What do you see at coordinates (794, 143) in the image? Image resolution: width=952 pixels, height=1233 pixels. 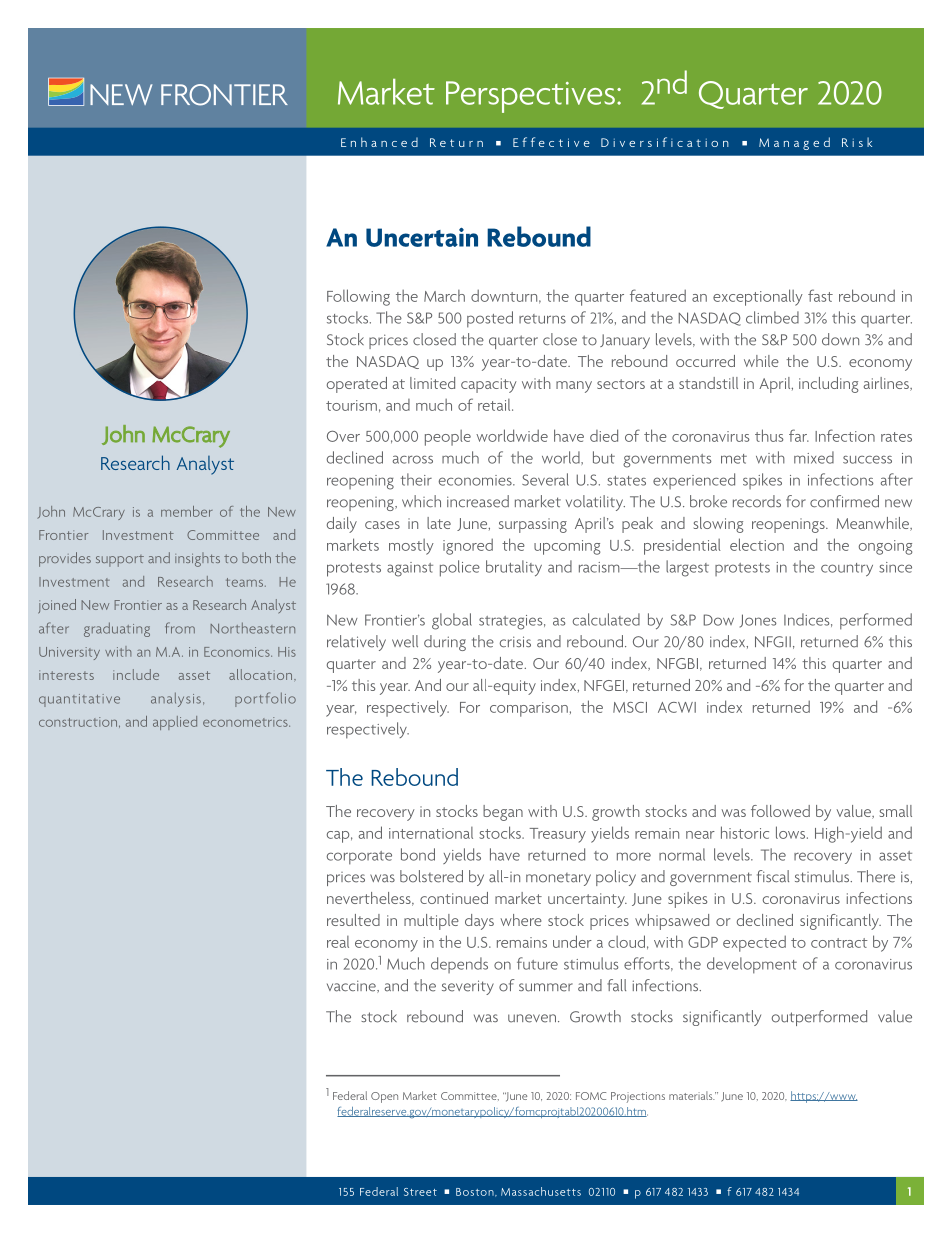 I see `Managed` at bounding box center [794, 143].
